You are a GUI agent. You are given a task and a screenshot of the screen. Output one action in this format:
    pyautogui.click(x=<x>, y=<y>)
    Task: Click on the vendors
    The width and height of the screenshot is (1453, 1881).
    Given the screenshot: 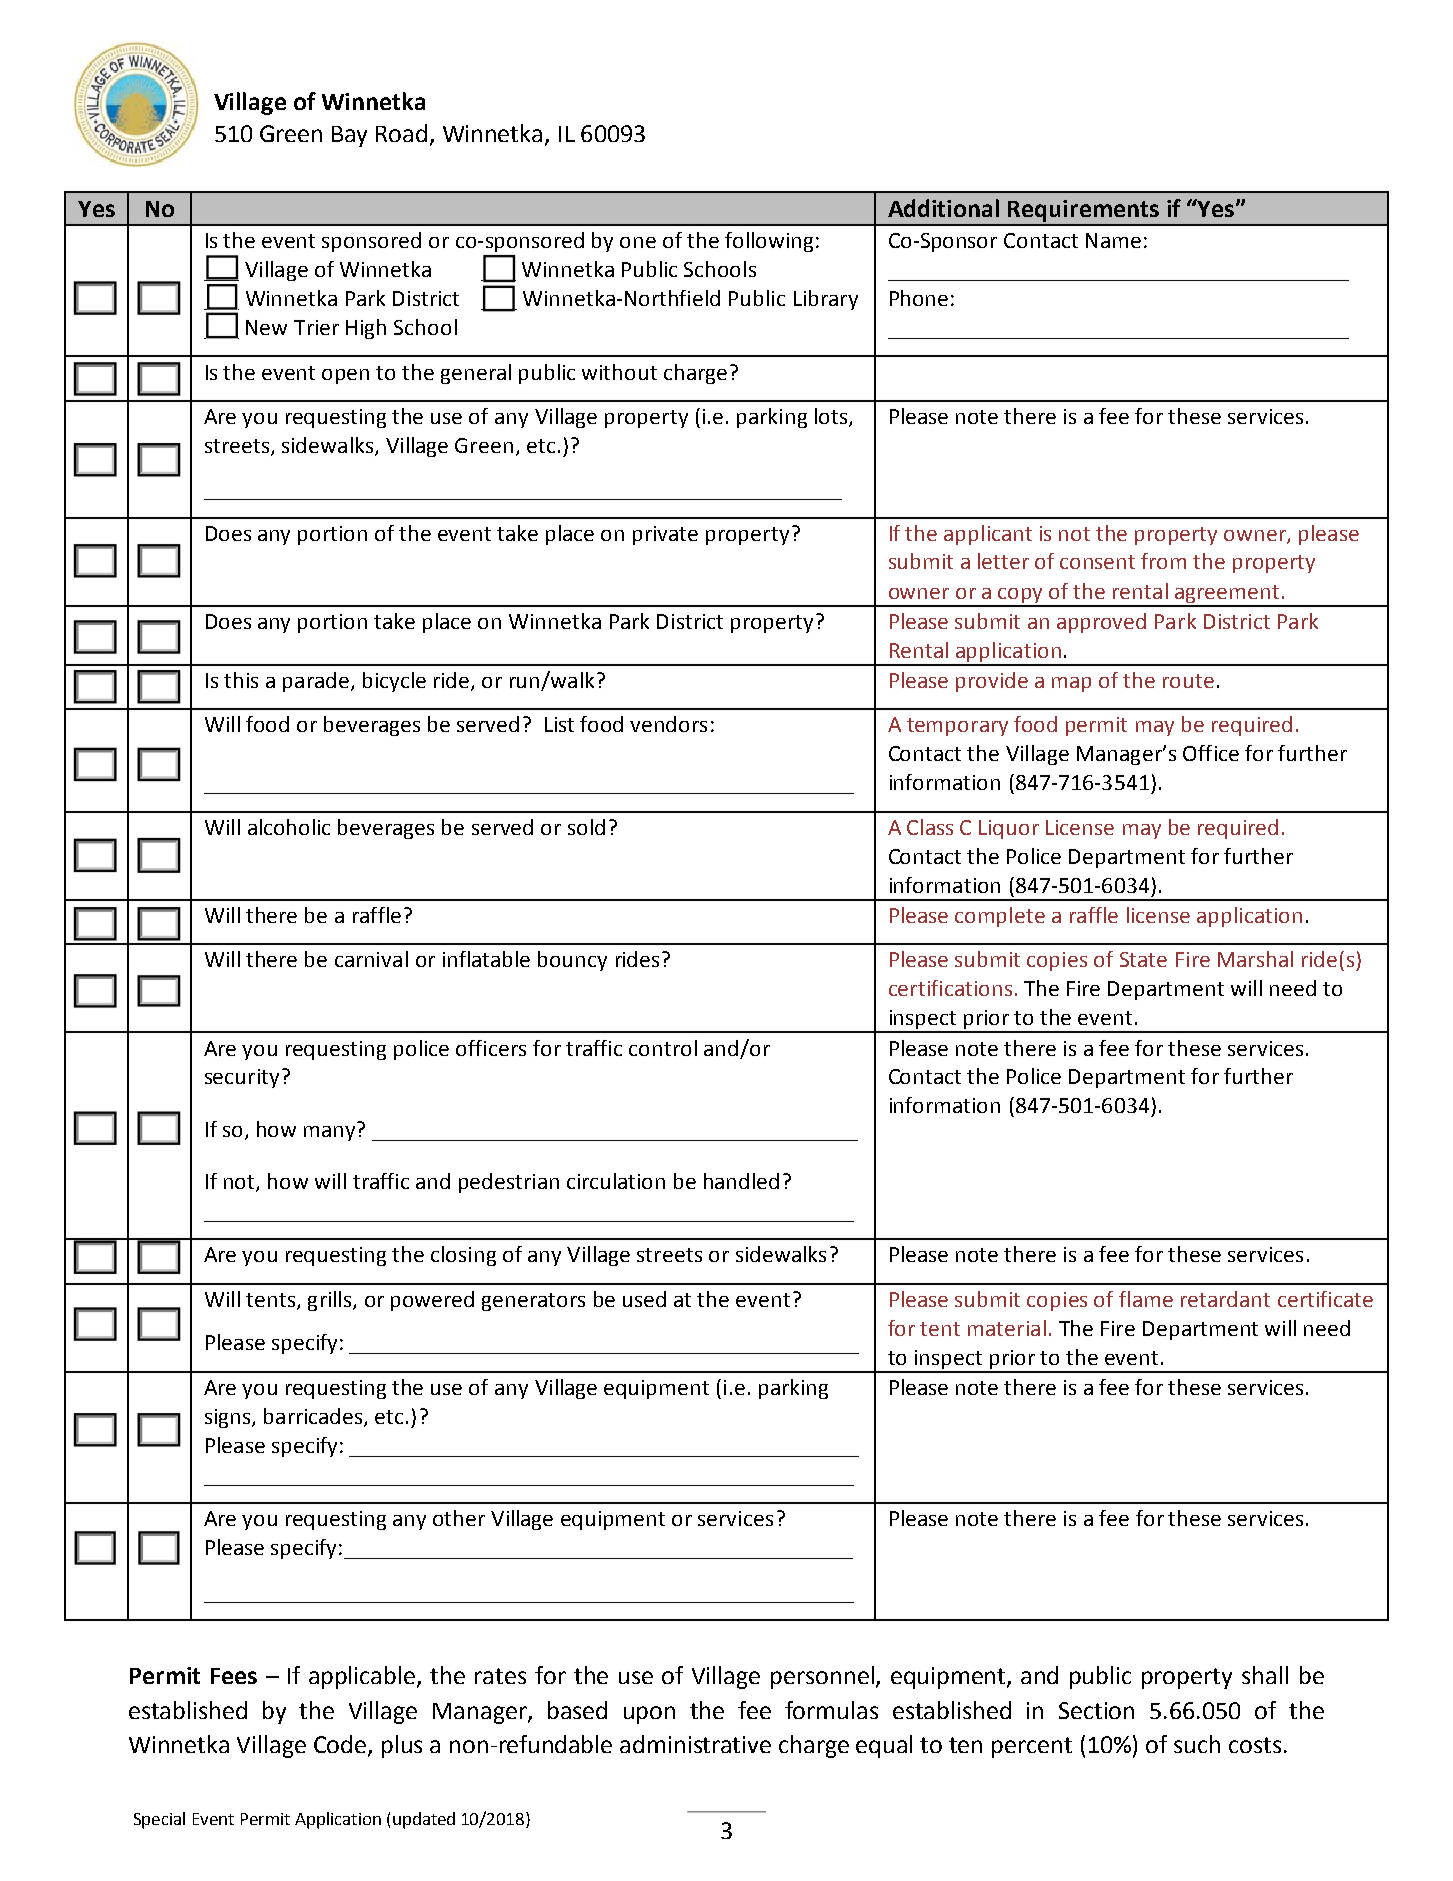 What is the action you would take?
    pyautogui.click(x=668, y=724)
